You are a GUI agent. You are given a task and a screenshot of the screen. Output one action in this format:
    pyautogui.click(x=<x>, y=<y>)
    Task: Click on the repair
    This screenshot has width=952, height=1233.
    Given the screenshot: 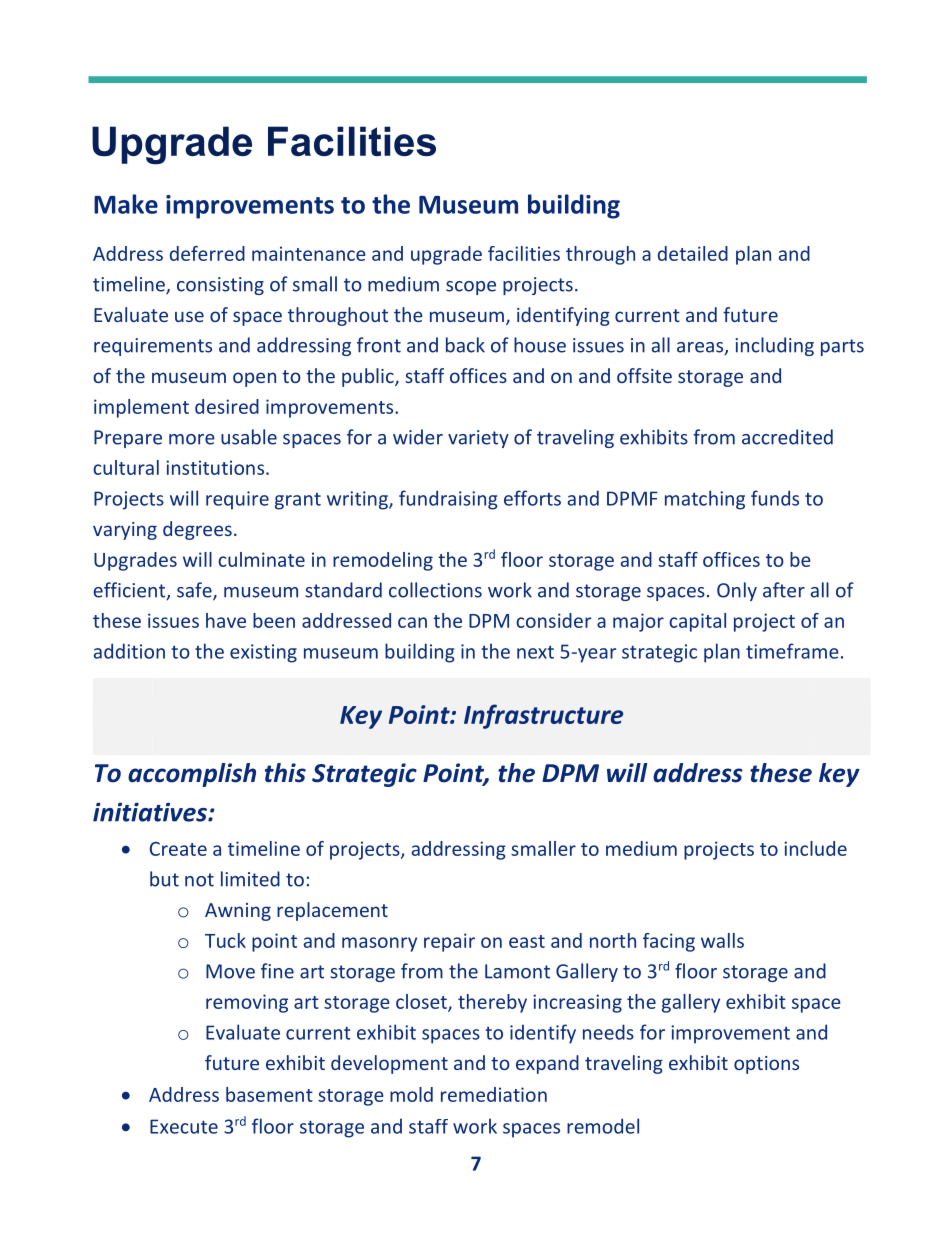 What is the action you would take?
    pyautogui.click(x=449, y=942)
